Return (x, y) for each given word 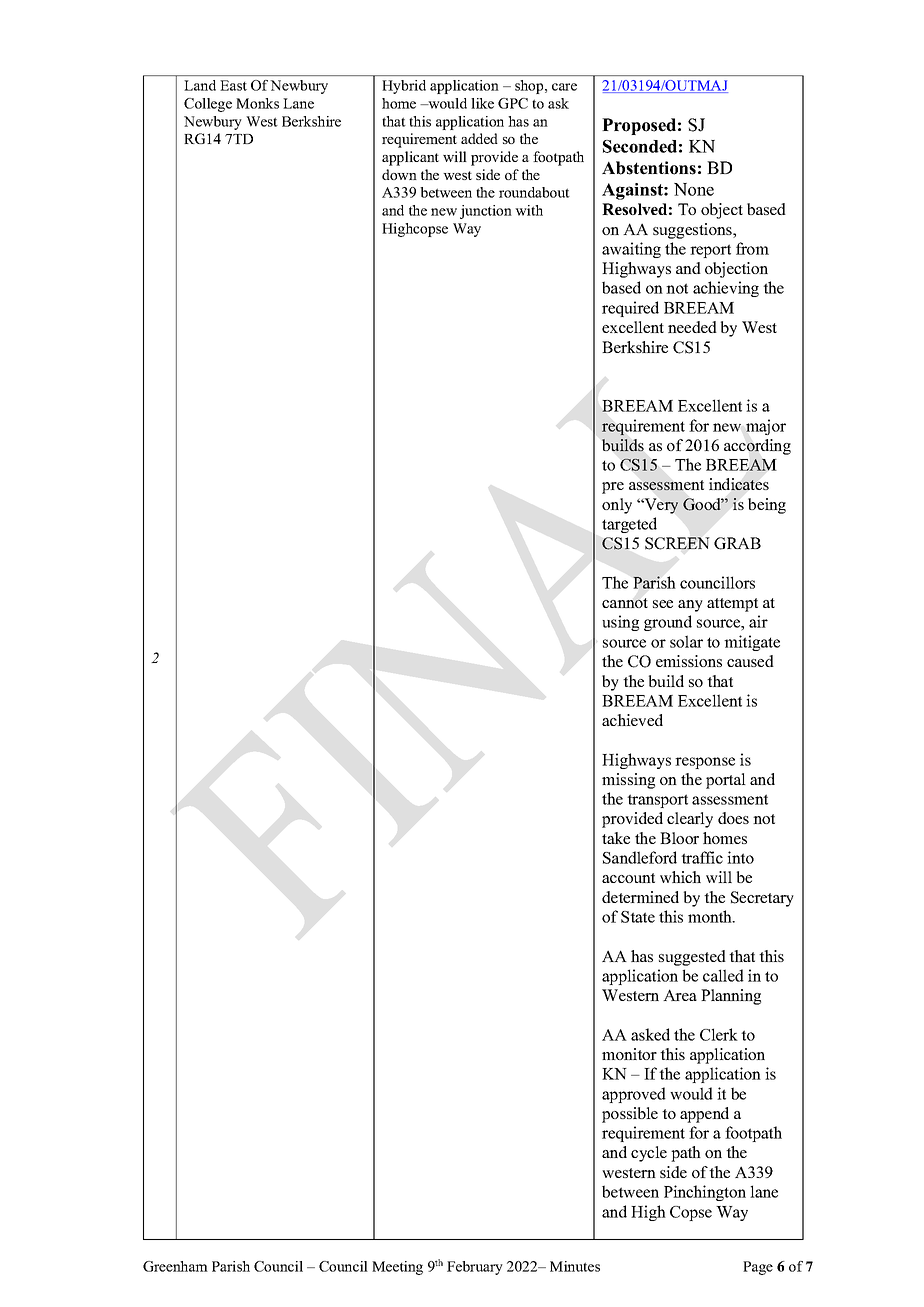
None (694, 189)
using (620, 623)
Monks (257, 103)
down (399, 174)
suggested (692, 958)
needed (692, 327)
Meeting (397, 1268)
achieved (632, 720)
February (475, 1268)
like (482, 103)
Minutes (575, 1266)
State (638, 917)
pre (613, 488)
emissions (689, 661)
